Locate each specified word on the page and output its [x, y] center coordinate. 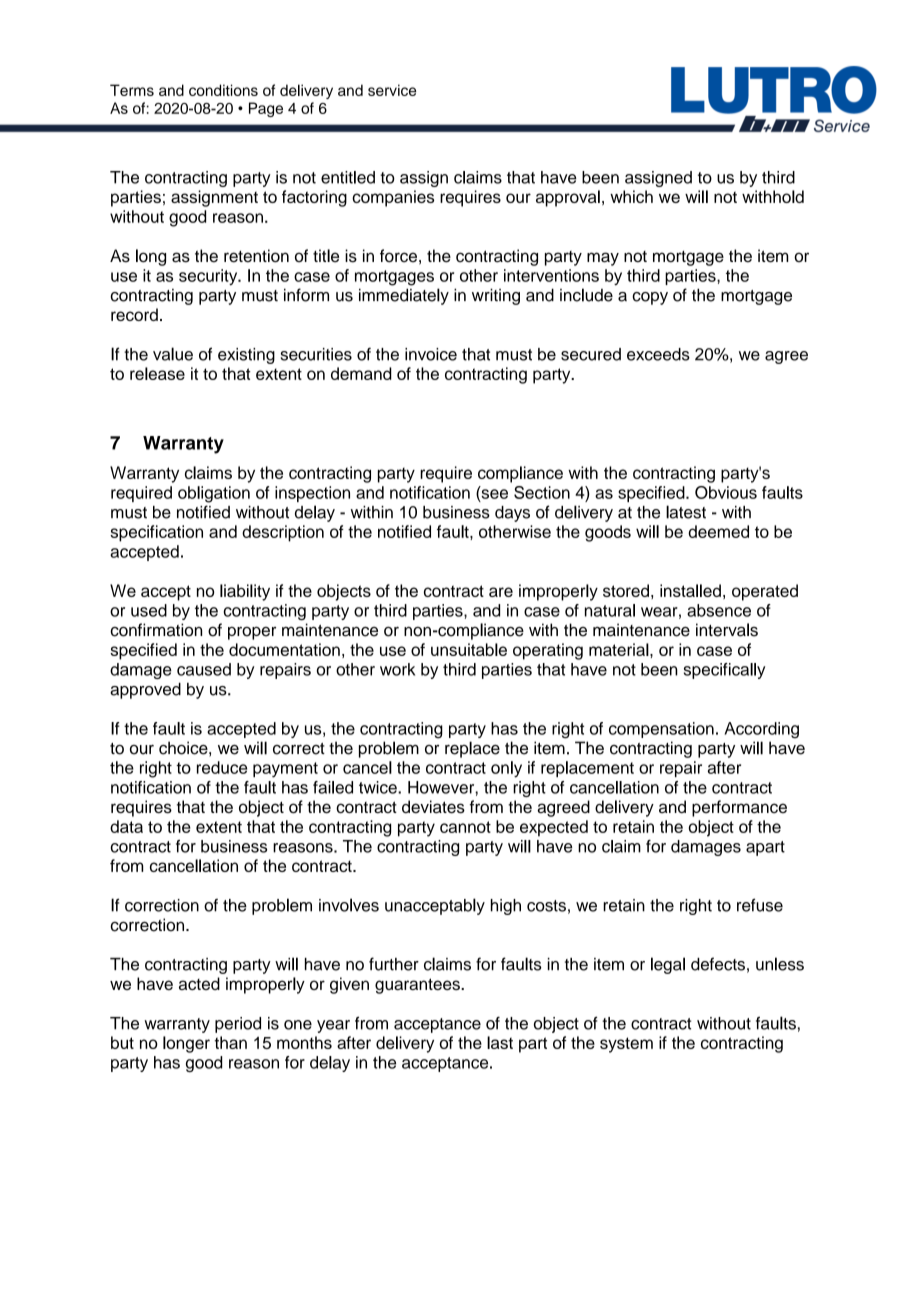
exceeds [658, 354]
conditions [223, 90]
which [631, 196]
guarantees [418, 986]
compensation [661, 730]
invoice [431, 354]
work [397, 669]
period [238, 1025]
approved [145, 690]
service [392, 90]
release [157, 373]
